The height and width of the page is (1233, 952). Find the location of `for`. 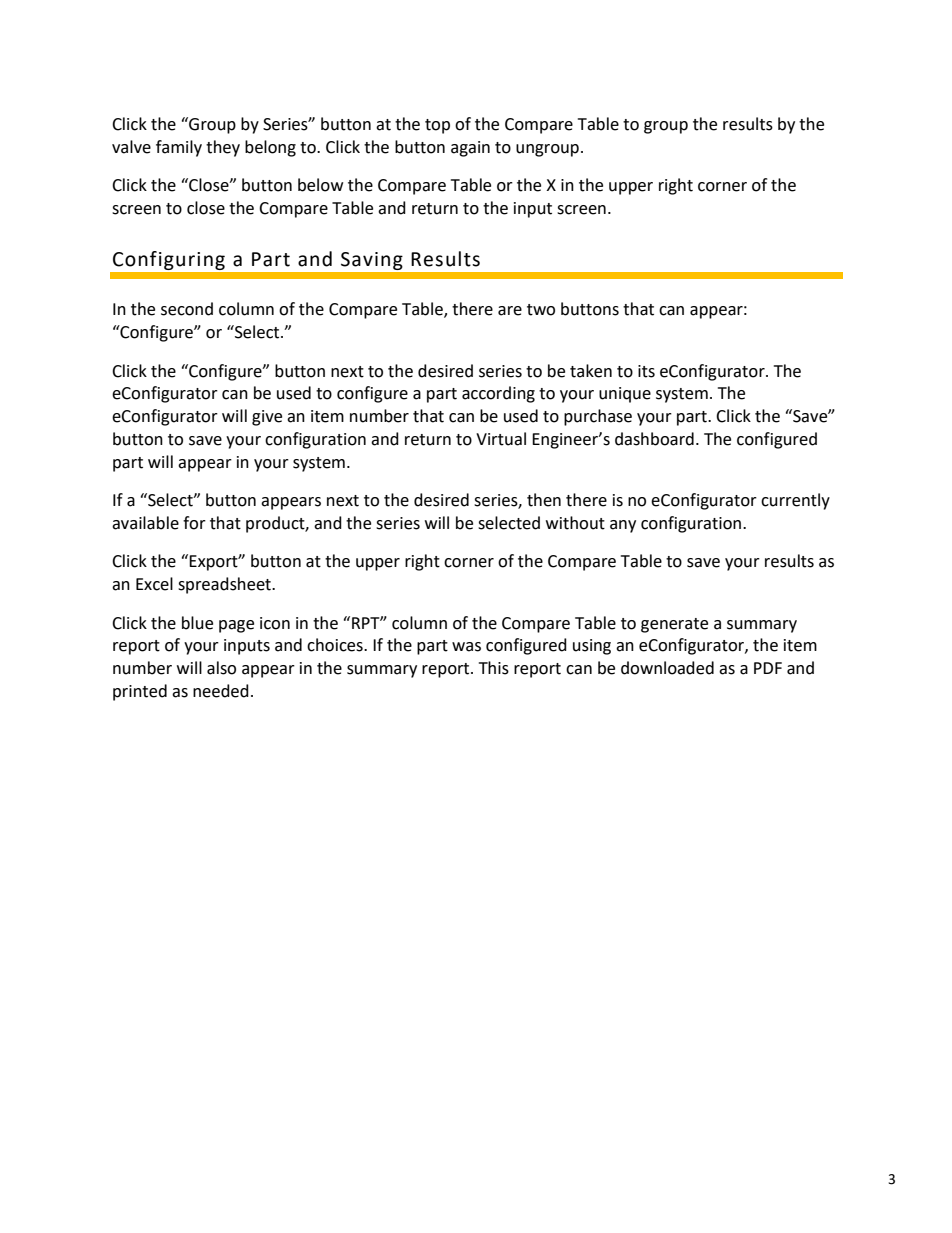

for is located at coordinates (194, 523).
